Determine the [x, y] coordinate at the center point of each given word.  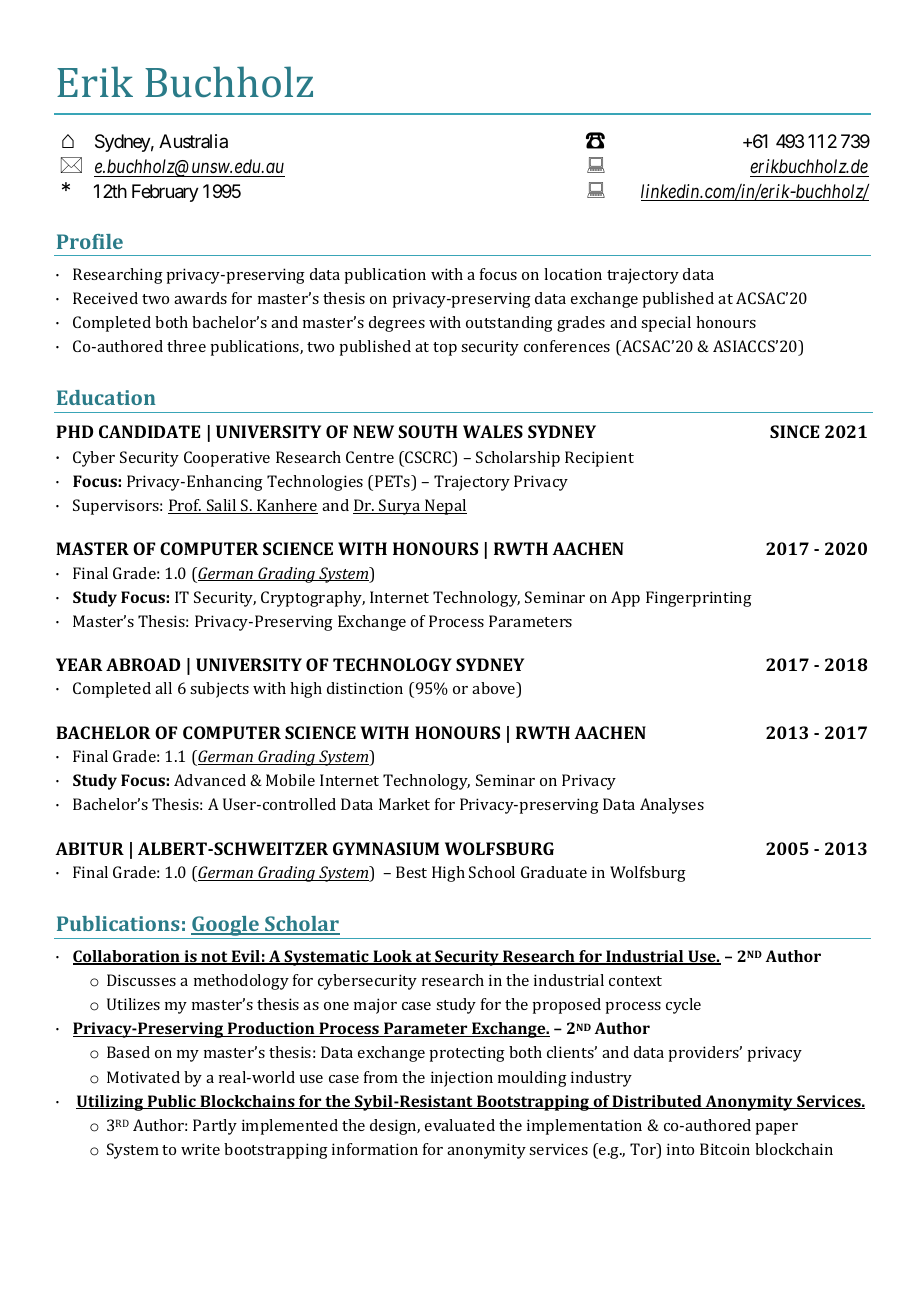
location [573, 274]
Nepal [445, 507]
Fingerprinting [699, 599]
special [666, 324]
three [186, 346]
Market [404, 804]
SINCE [794, 431]
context [635, 981]
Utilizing [110, 1103]
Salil [222, 506]
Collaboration [127, 957]
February [165, 193]
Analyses [672, 806]
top [445, 349]
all [163, 688]
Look [392, 957]
